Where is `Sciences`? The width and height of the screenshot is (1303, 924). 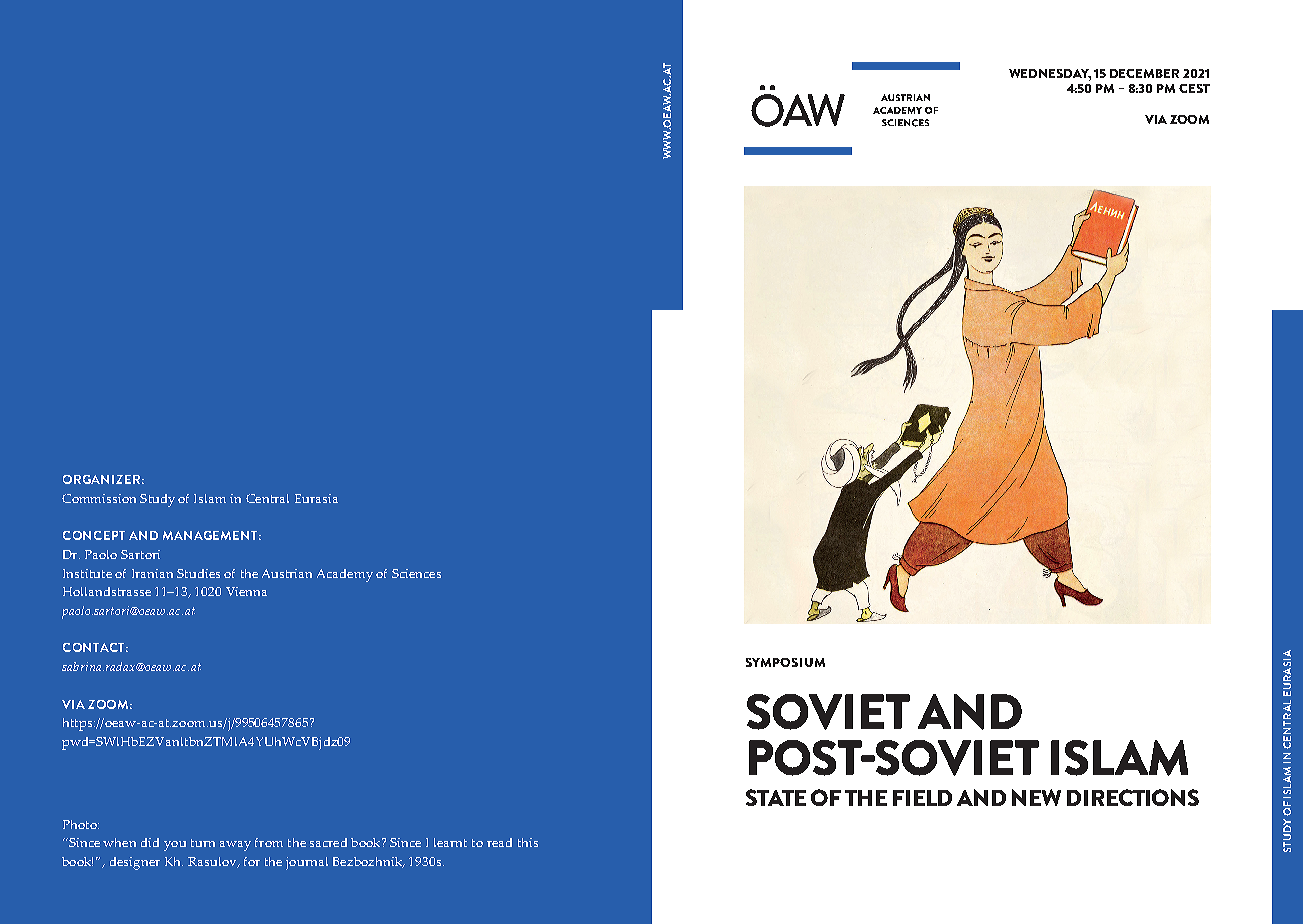 Sciences is located at coordinates (416, 573).
